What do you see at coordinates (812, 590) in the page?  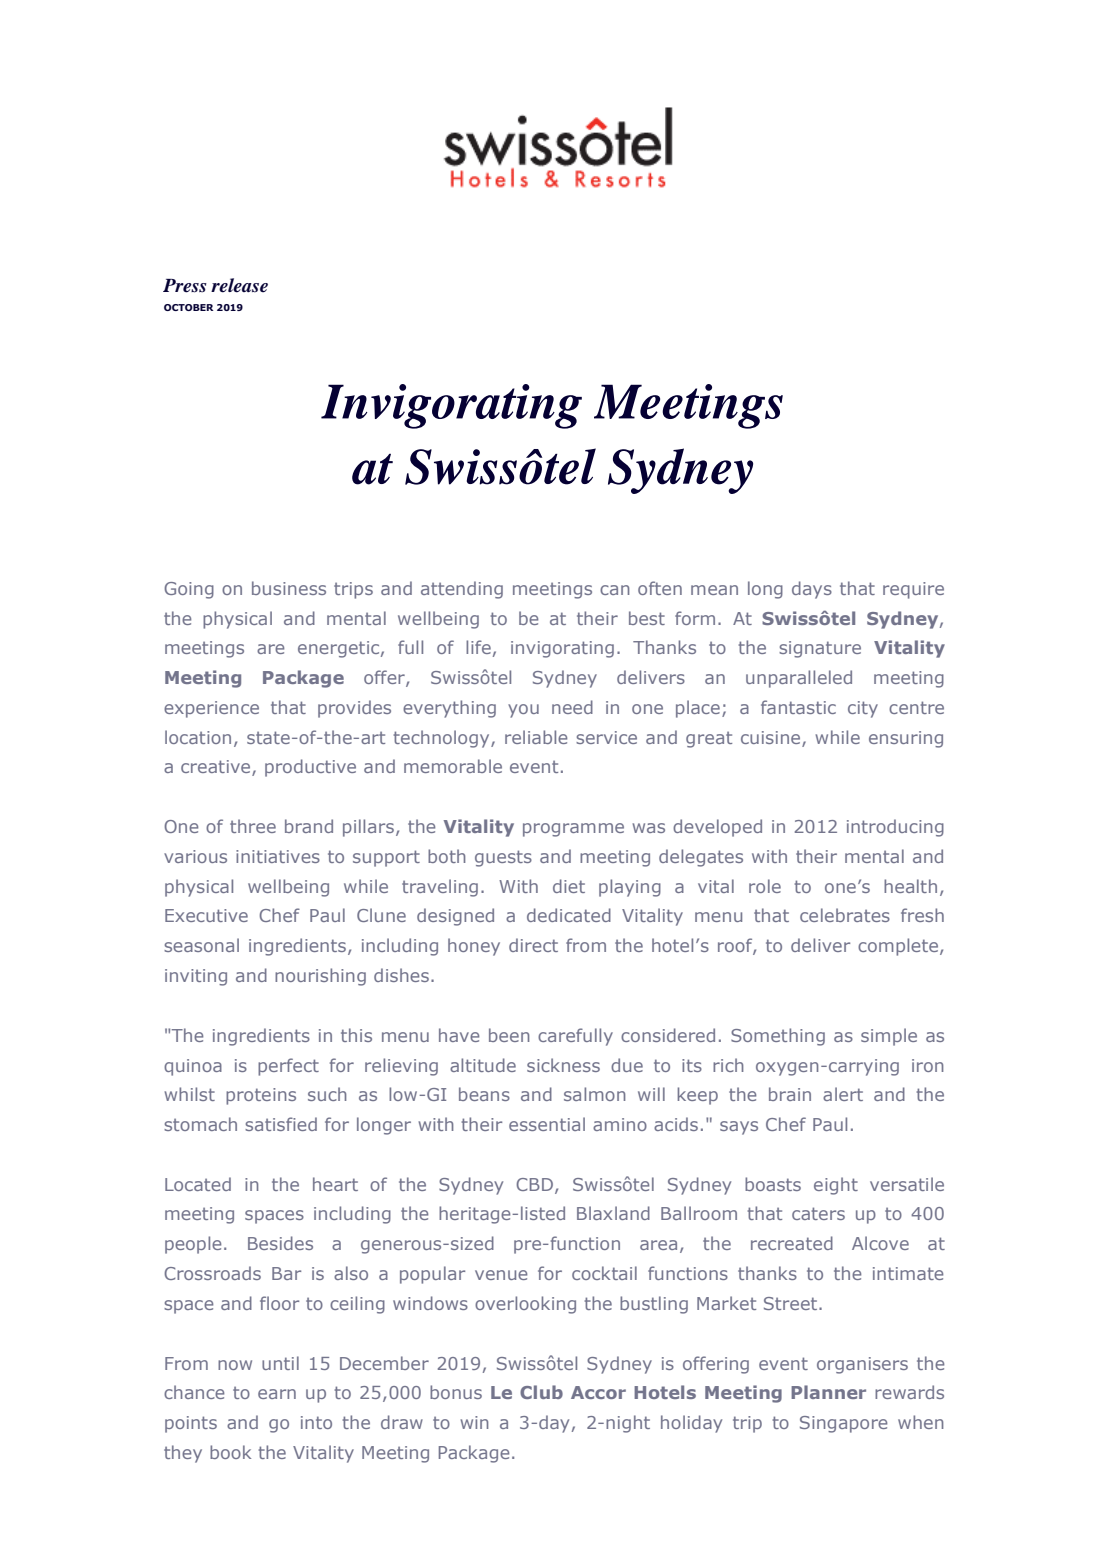 I see `days` at bounding box center [812, 590].
